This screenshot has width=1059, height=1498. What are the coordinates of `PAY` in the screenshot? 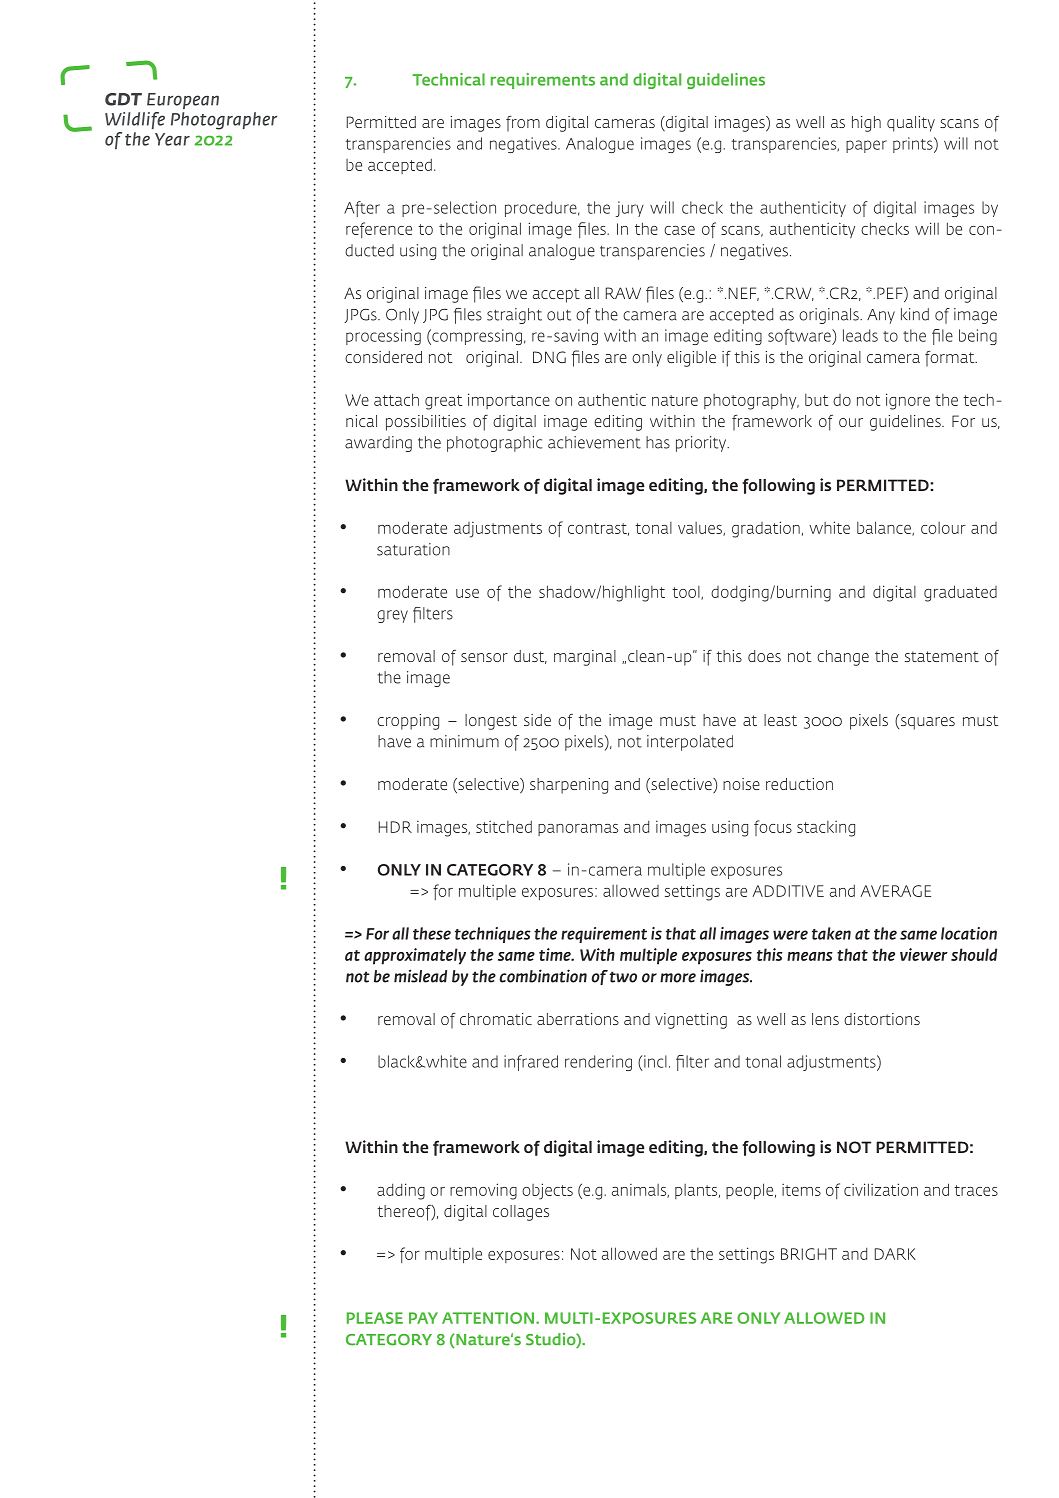 It's located at (423, 1318).
